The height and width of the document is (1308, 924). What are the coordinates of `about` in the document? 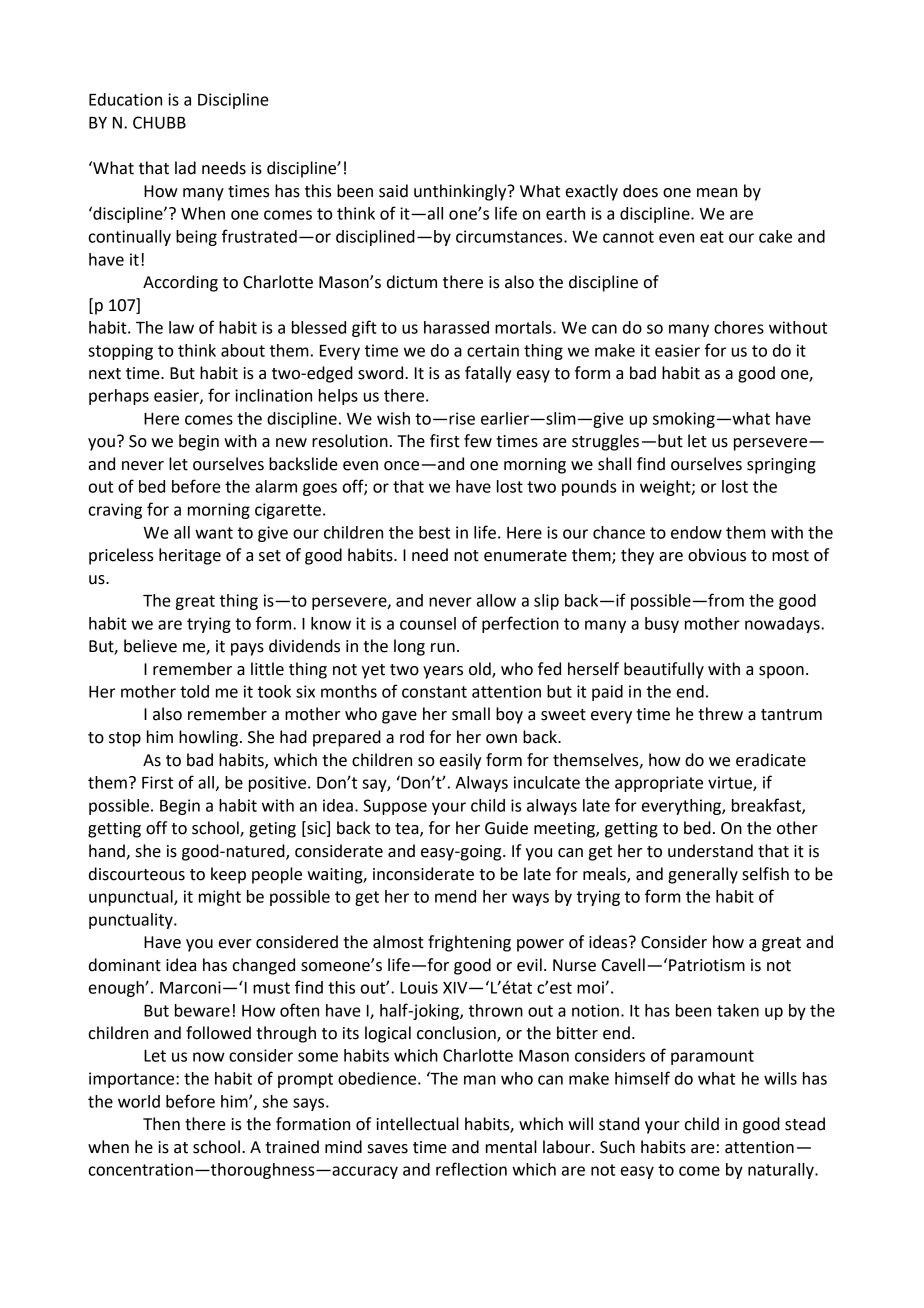 It's located at (243, 350).
